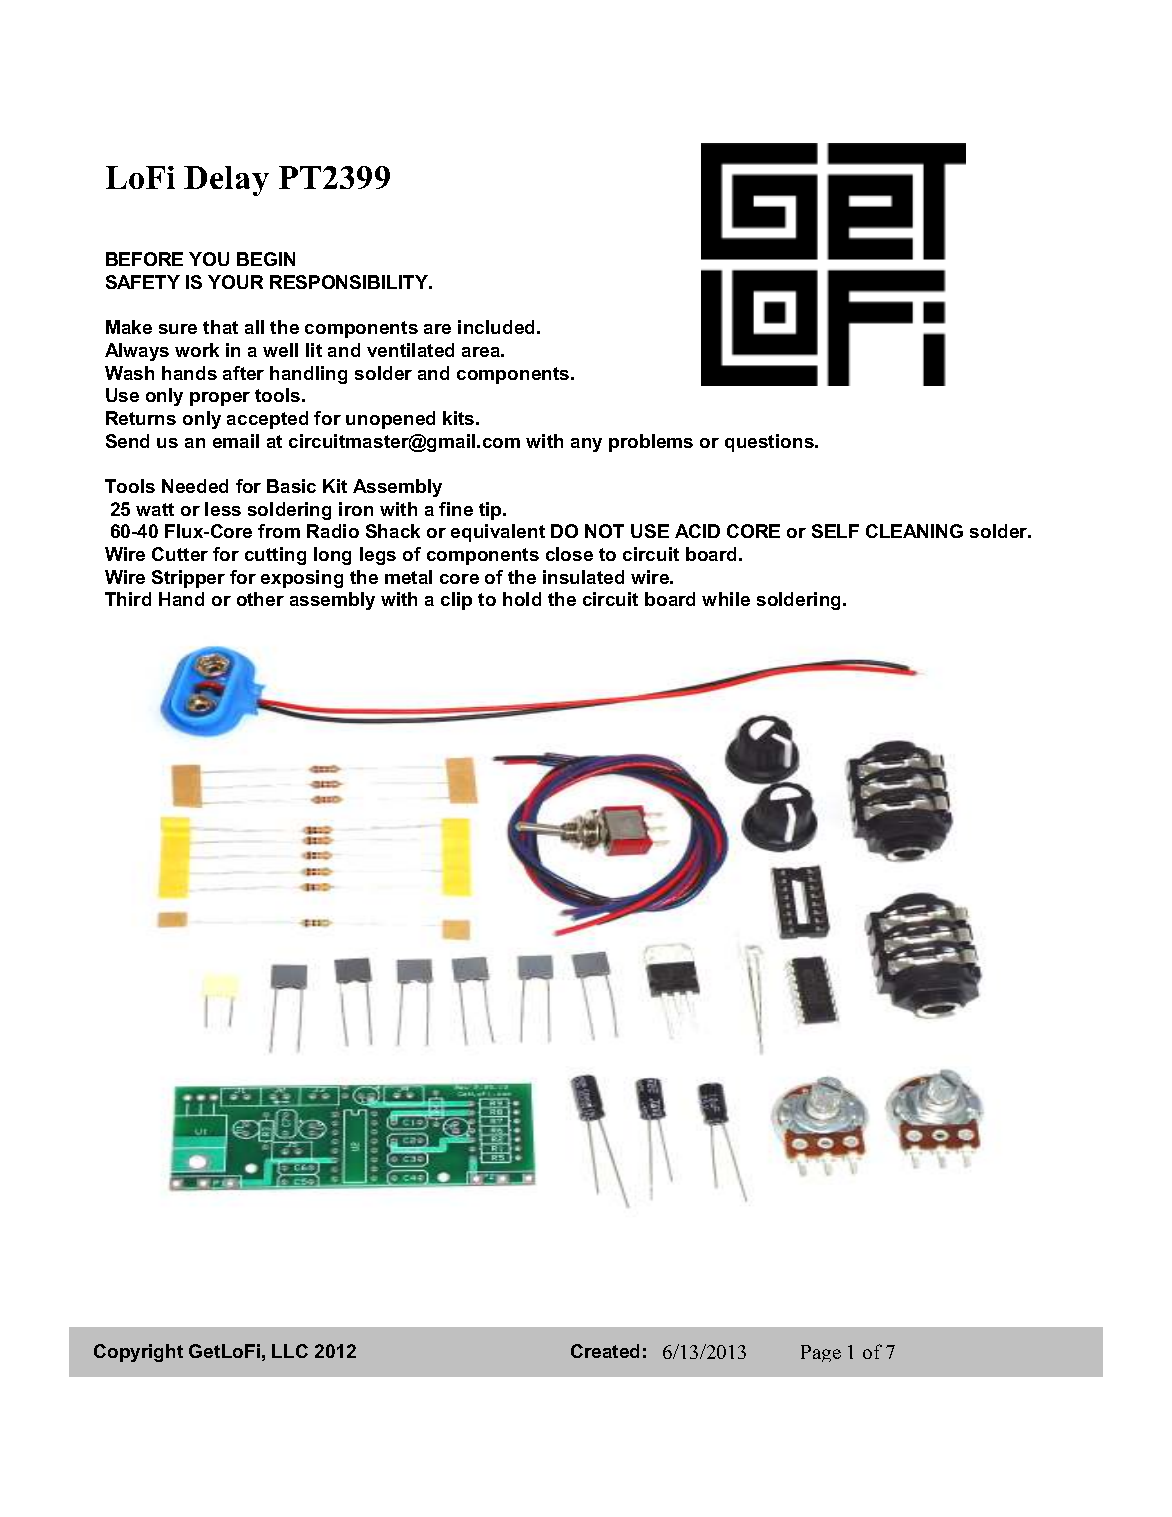 This image has height=1517, width=1172. Describe the element at coordinates (522, 599) in the image. I see `hold` at that location.
